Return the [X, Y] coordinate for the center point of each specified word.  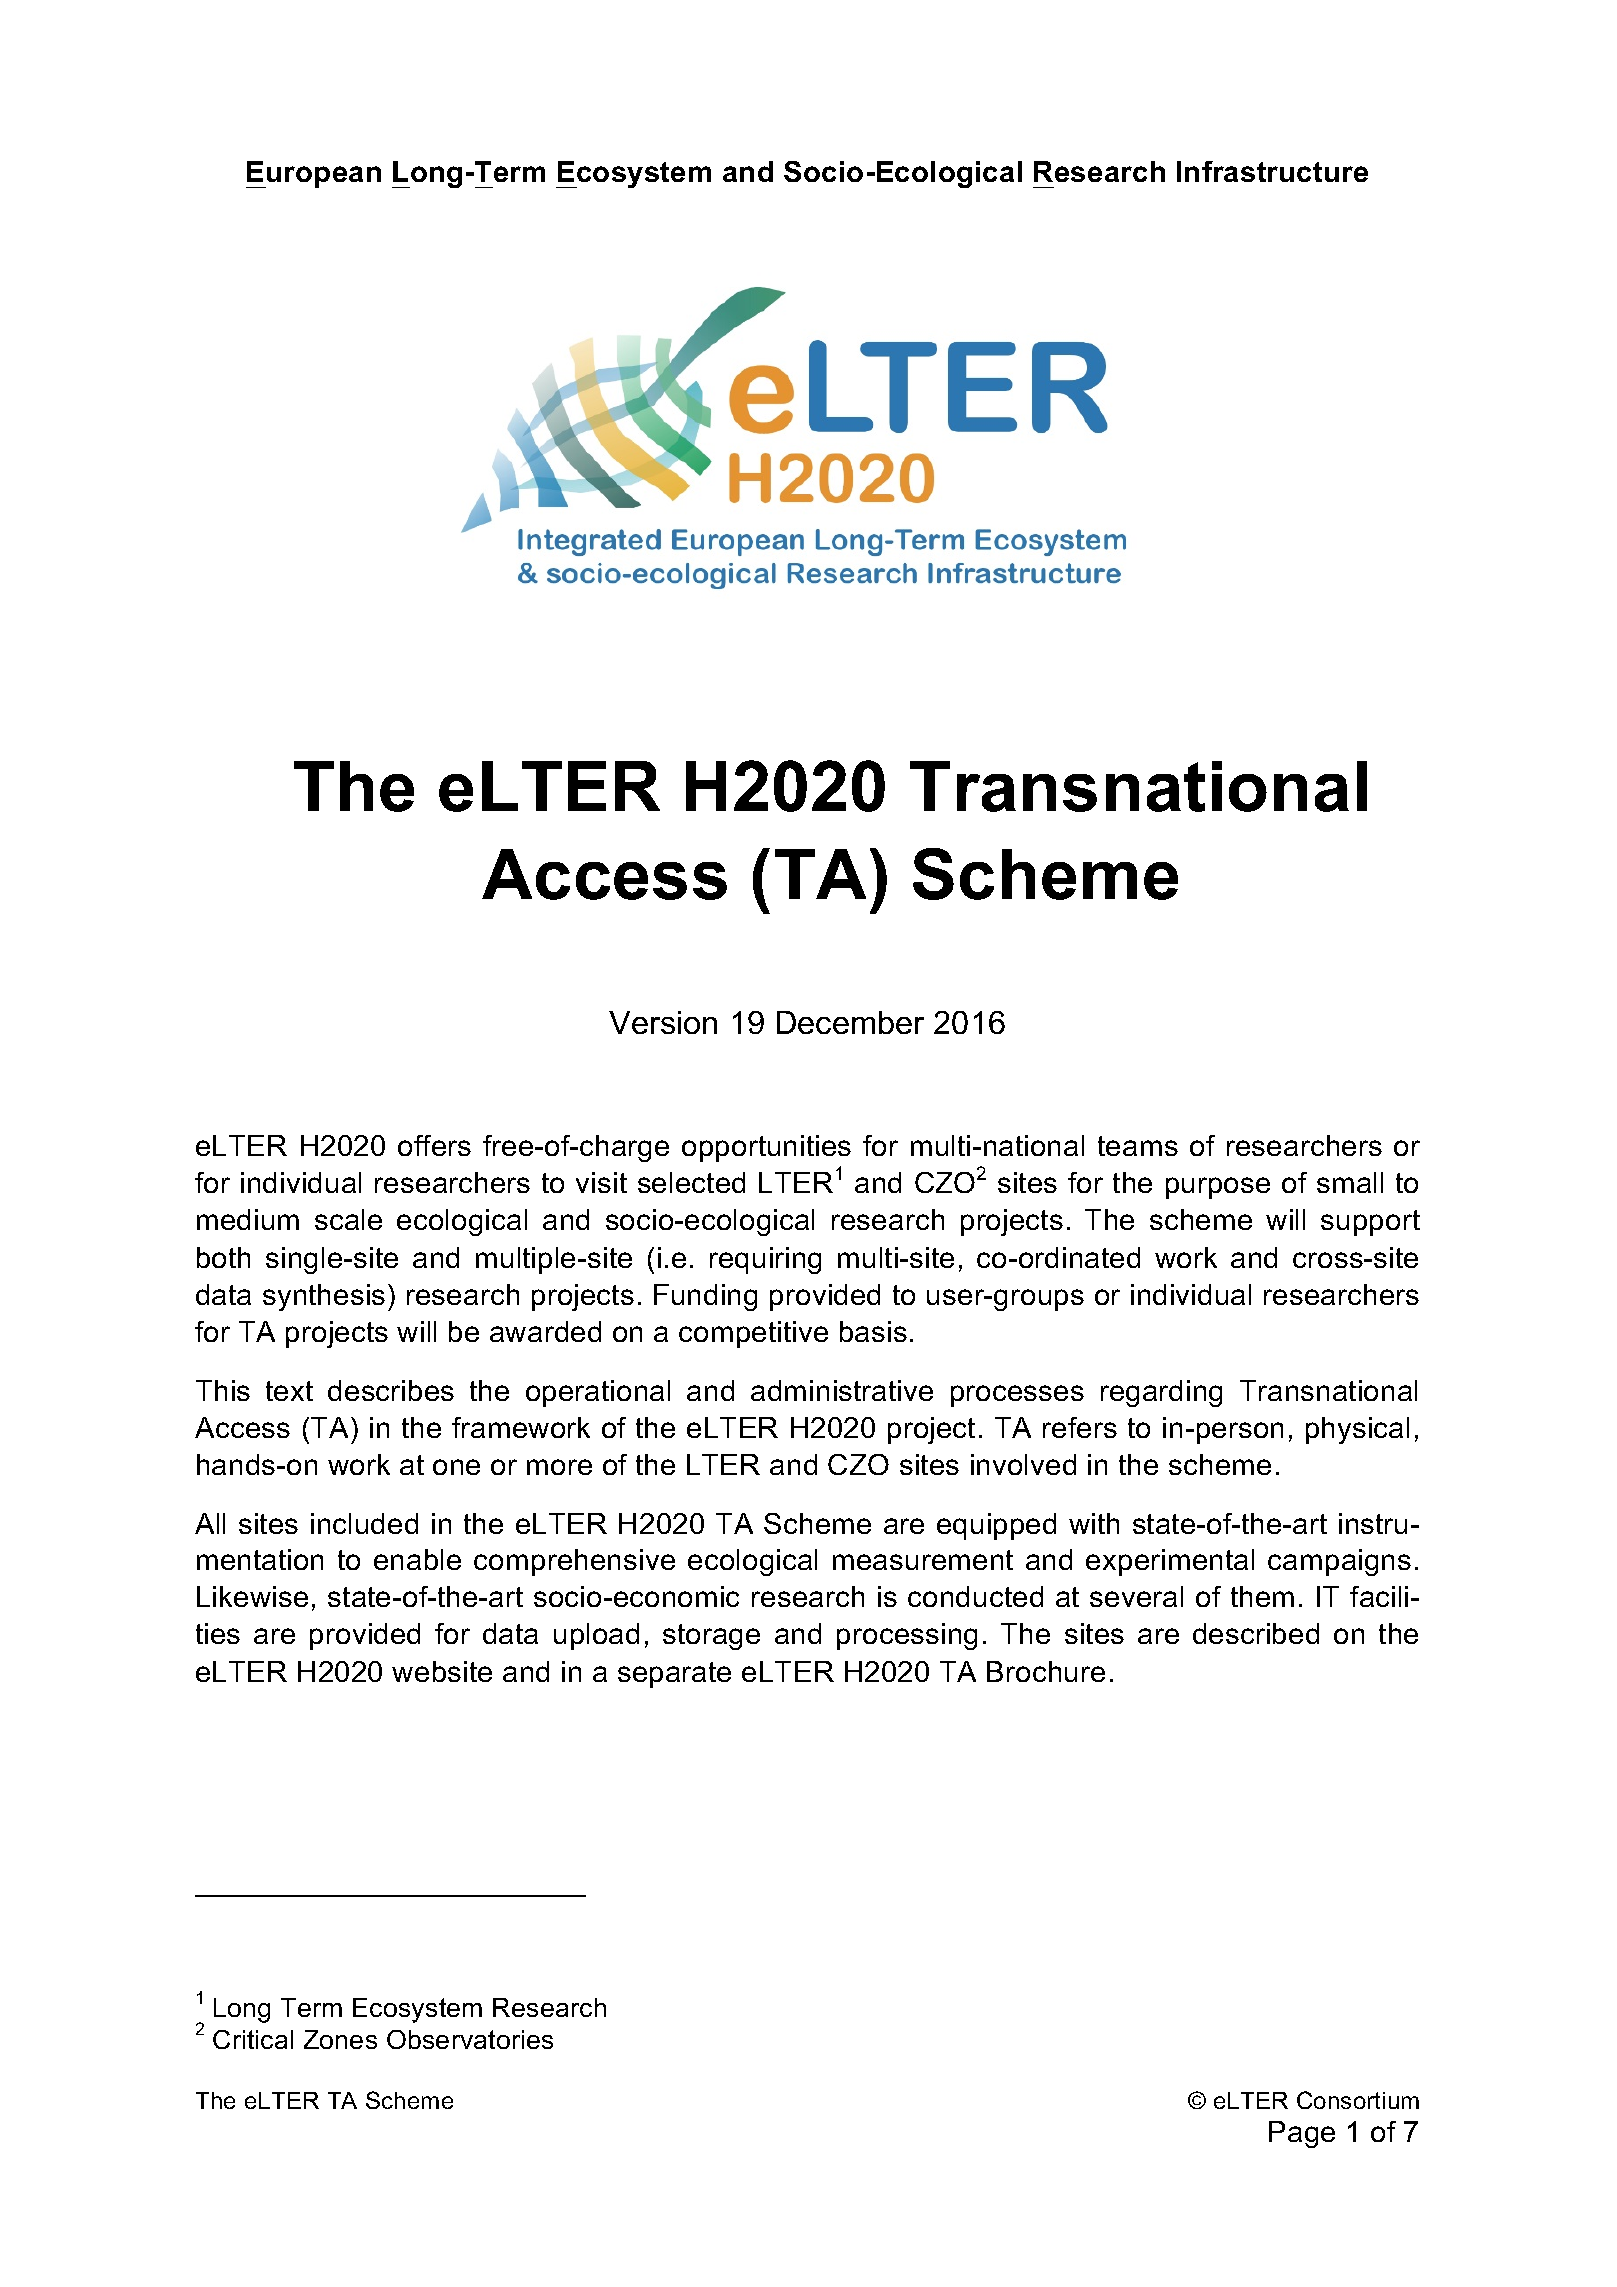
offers [434, 1145]
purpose [1218, 1188]
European [313, 174]
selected [691, 1182]
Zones [340, 2039]
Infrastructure [1272, 171]
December [850, 1022]
